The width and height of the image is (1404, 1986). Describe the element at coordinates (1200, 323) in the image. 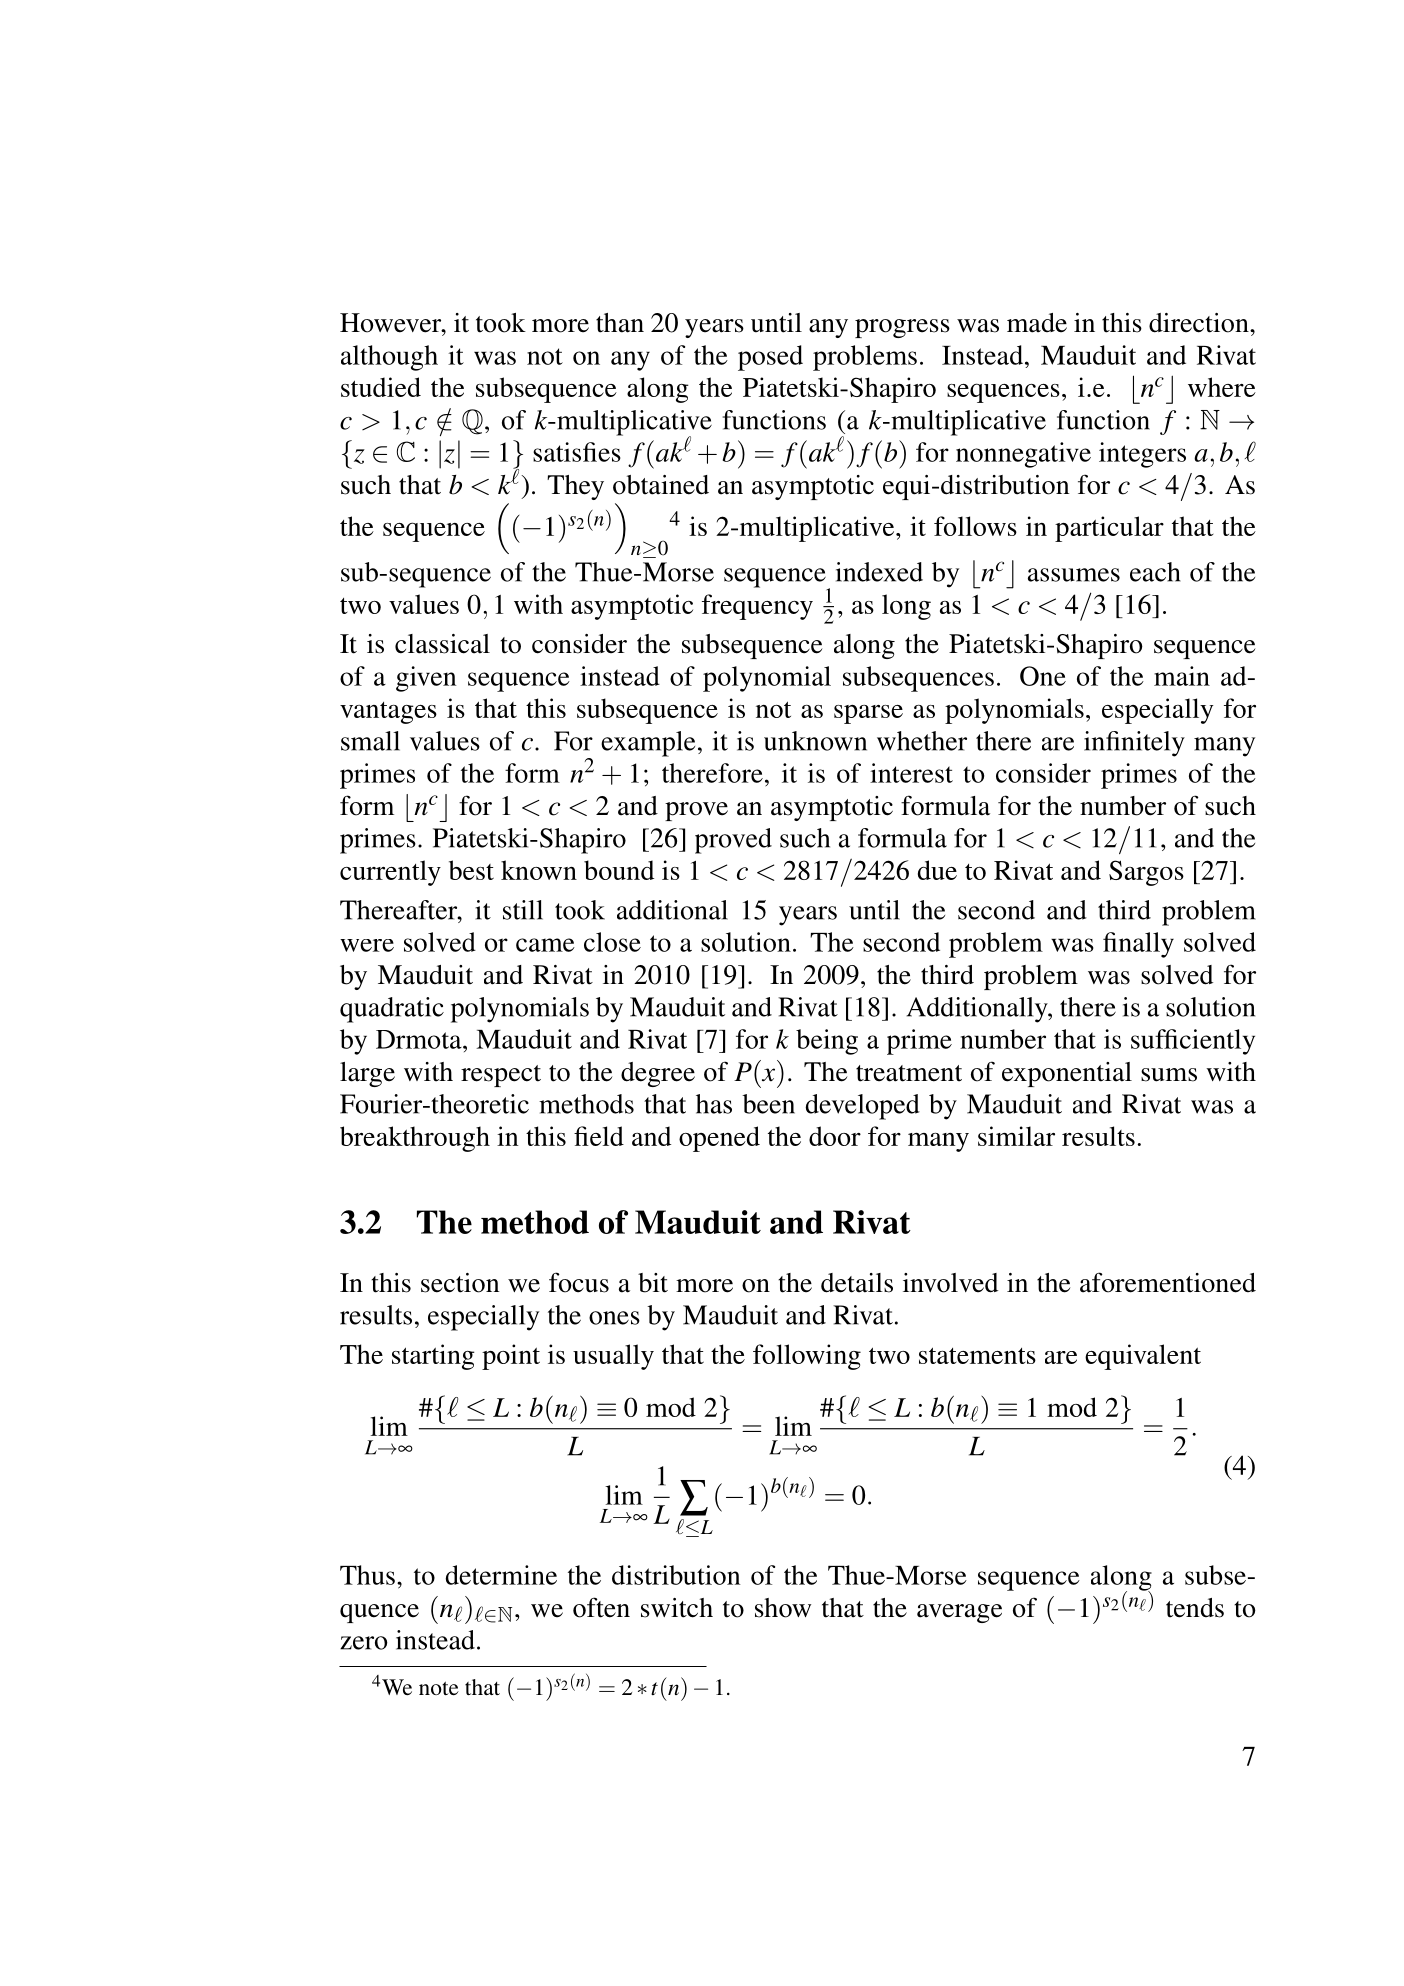

I see `direction` at that location.
